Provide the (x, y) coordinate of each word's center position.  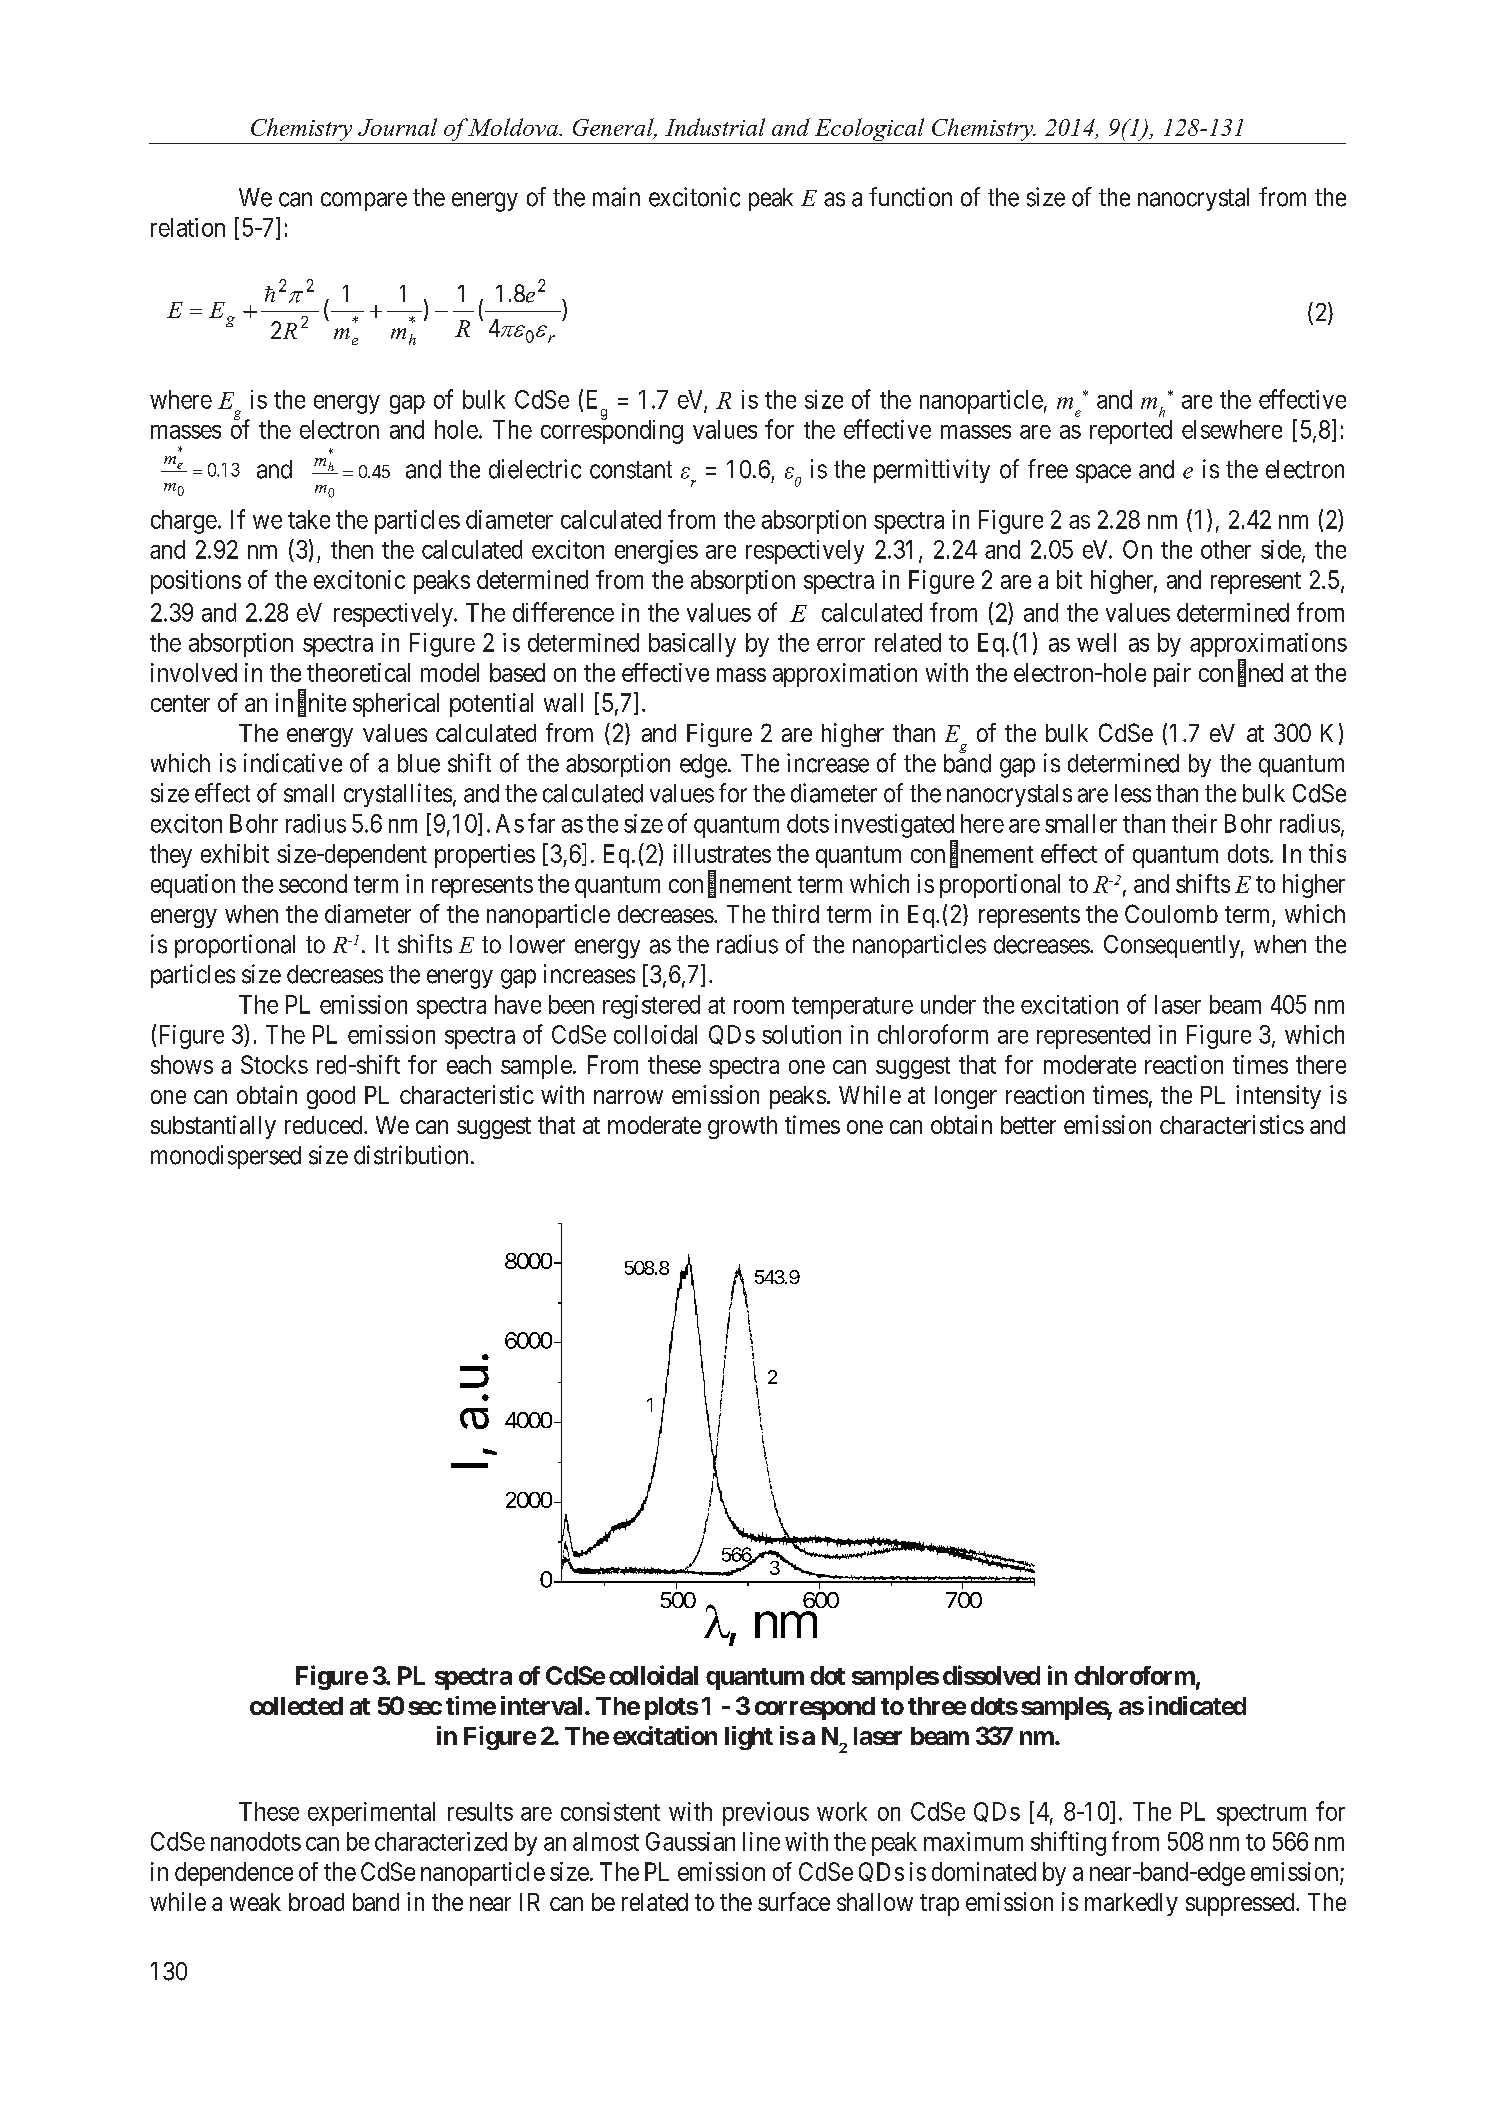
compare (364, 201)
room (759, 1007)
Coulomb (1171, 913)
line (761, 1841)
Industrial (715, 127)
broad (316, 1902)
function (910, 197)
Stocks (274, 1064)
